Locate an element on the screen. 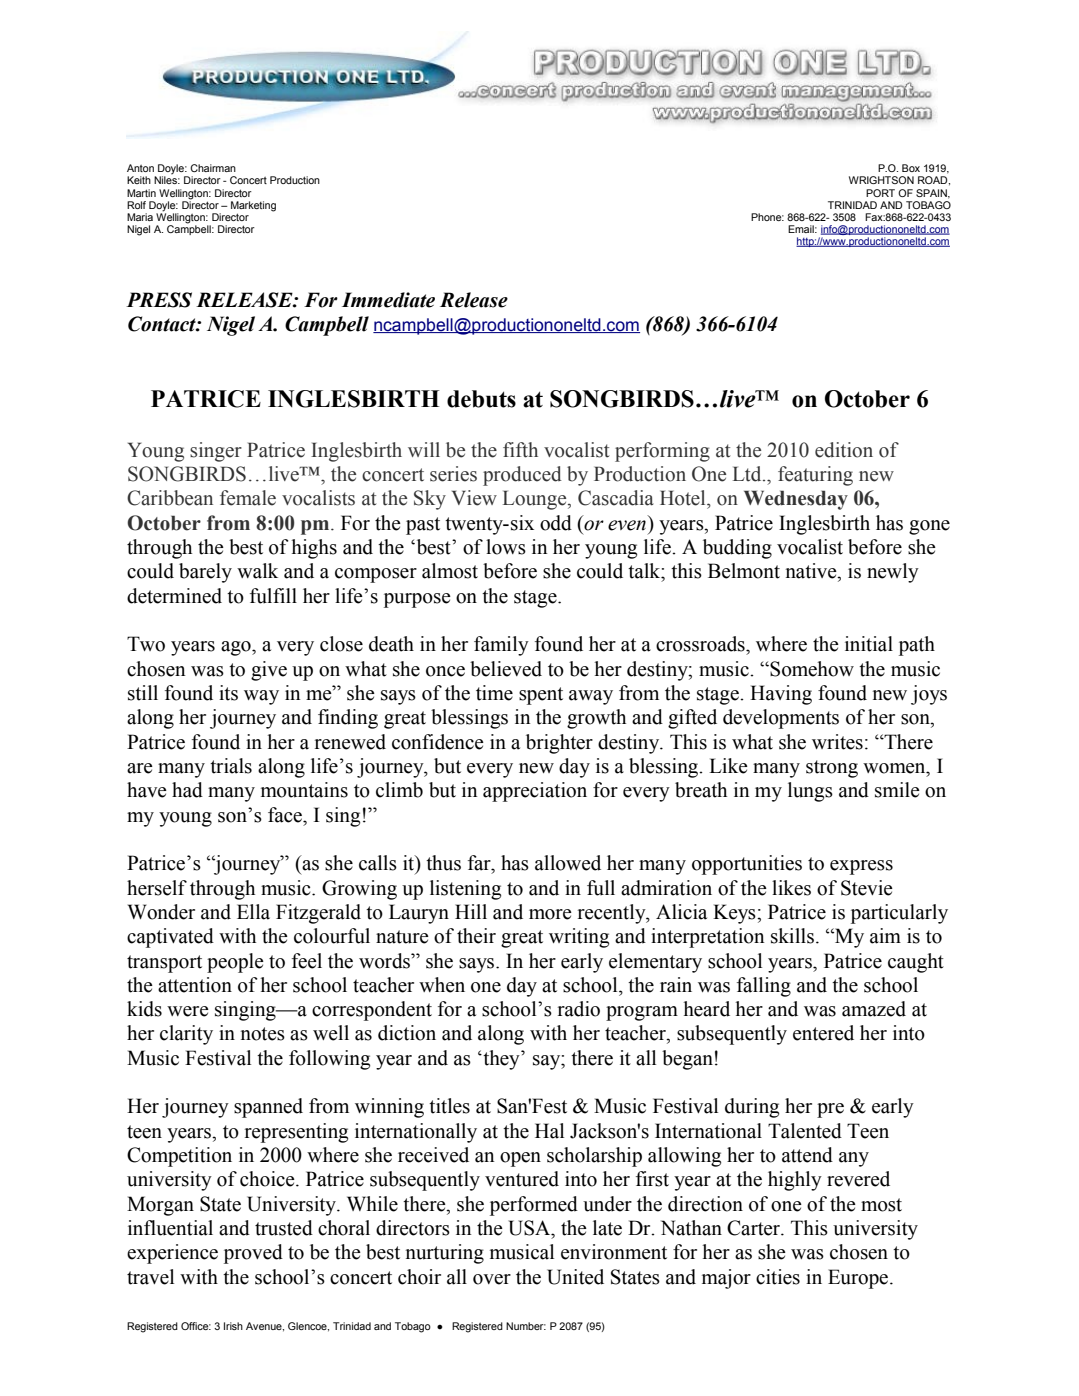 This screenshot has height=1396, width=1079. produced is located at coordinates (522, 476).
